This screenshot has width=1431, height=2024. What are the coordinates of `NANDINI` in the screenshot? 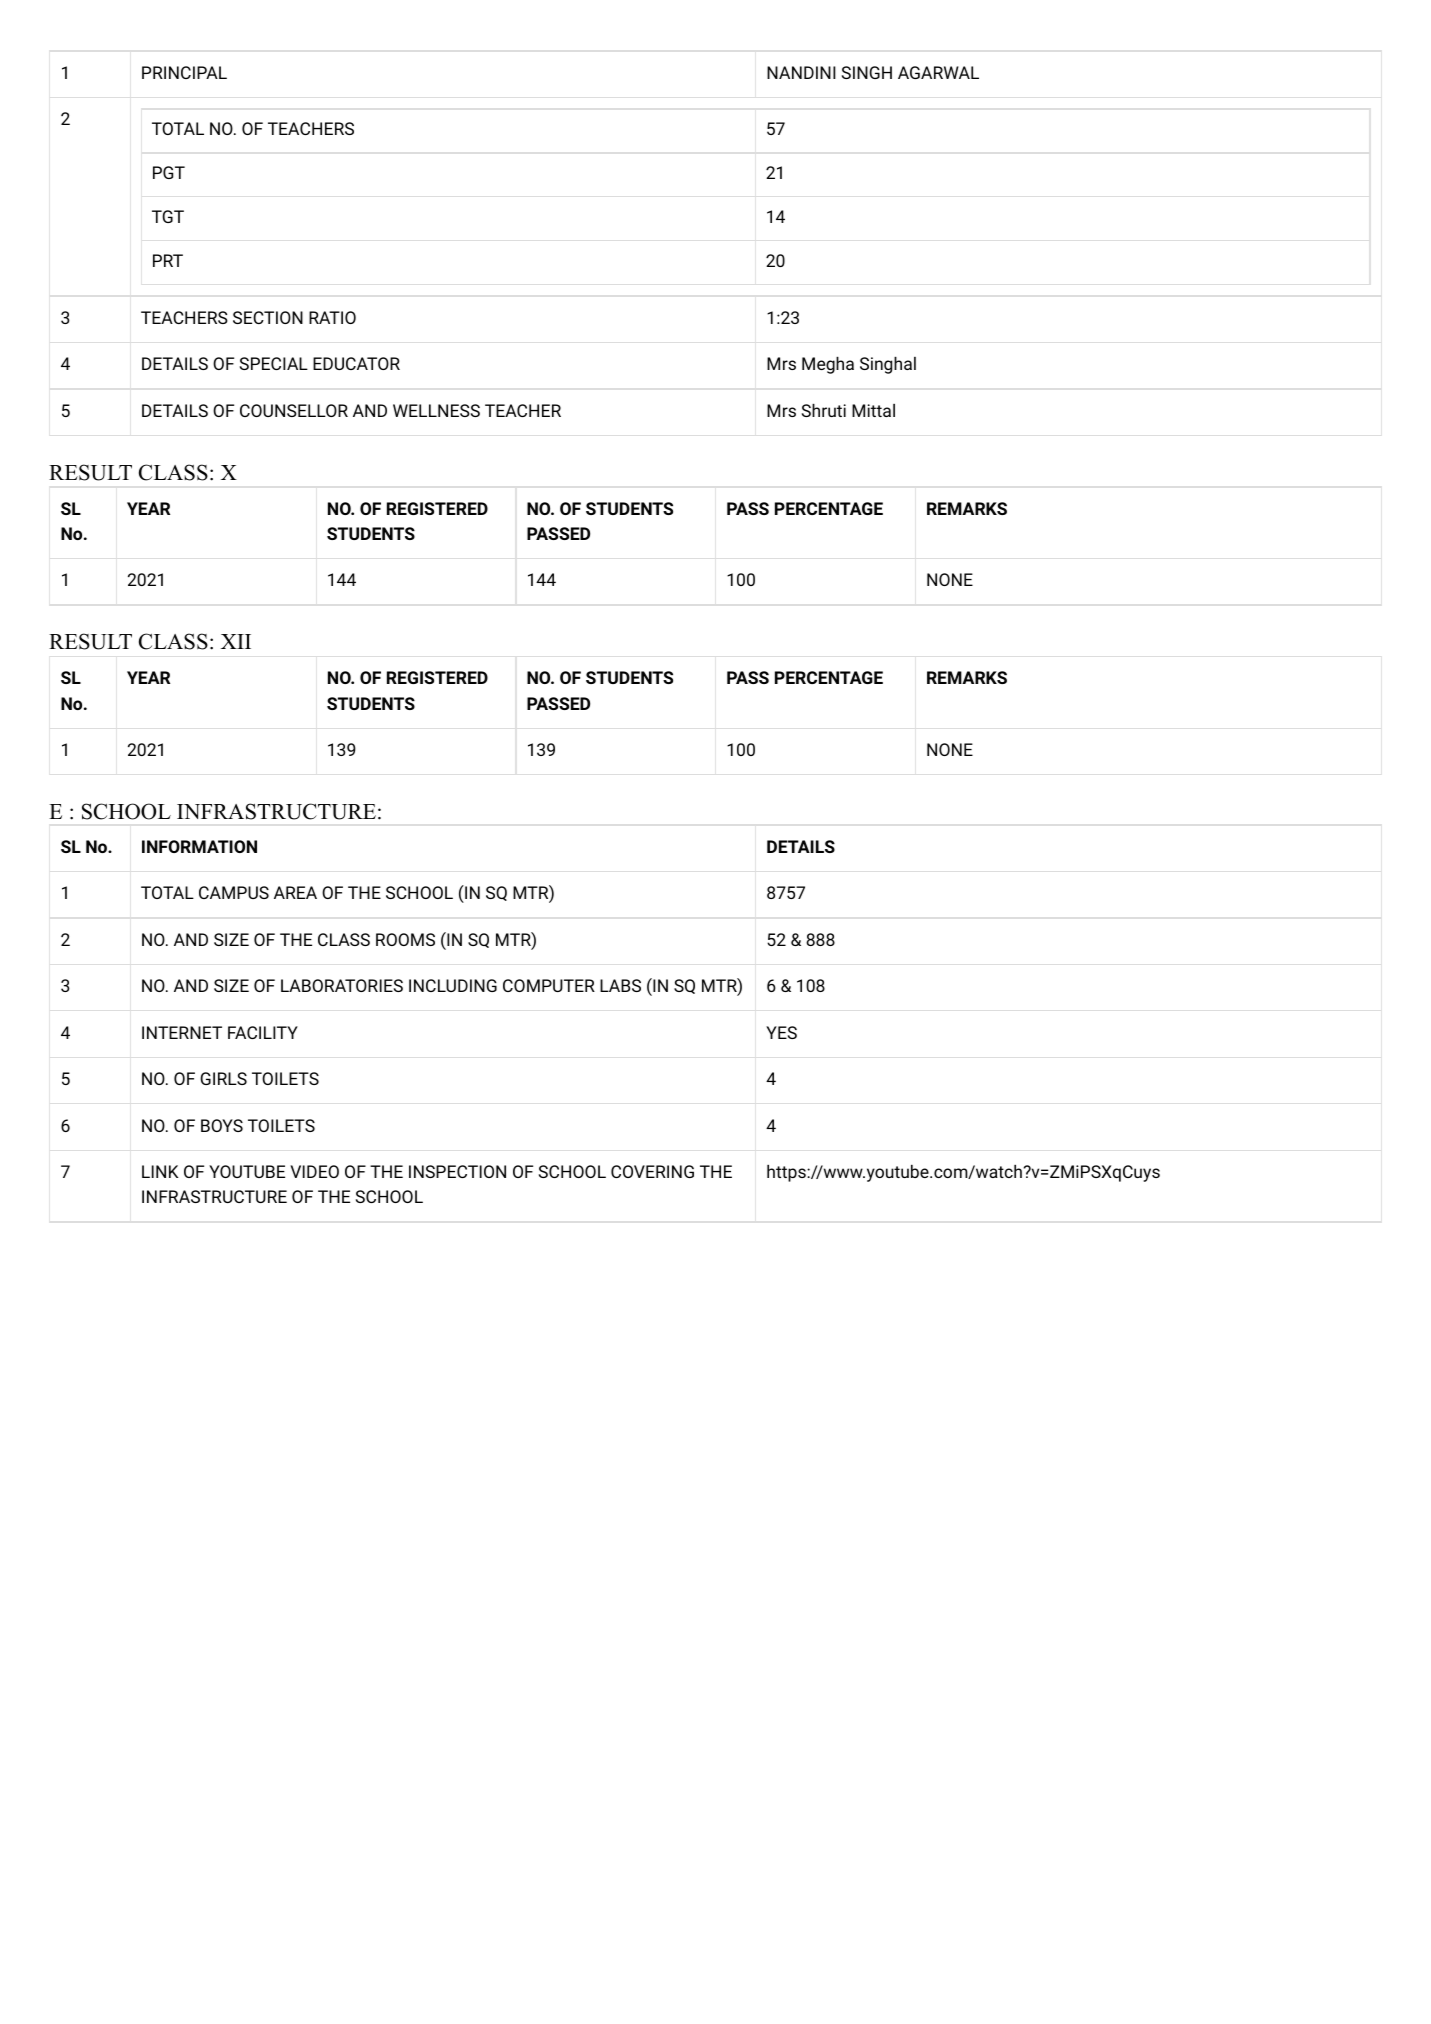 It's located at (801, 72).
